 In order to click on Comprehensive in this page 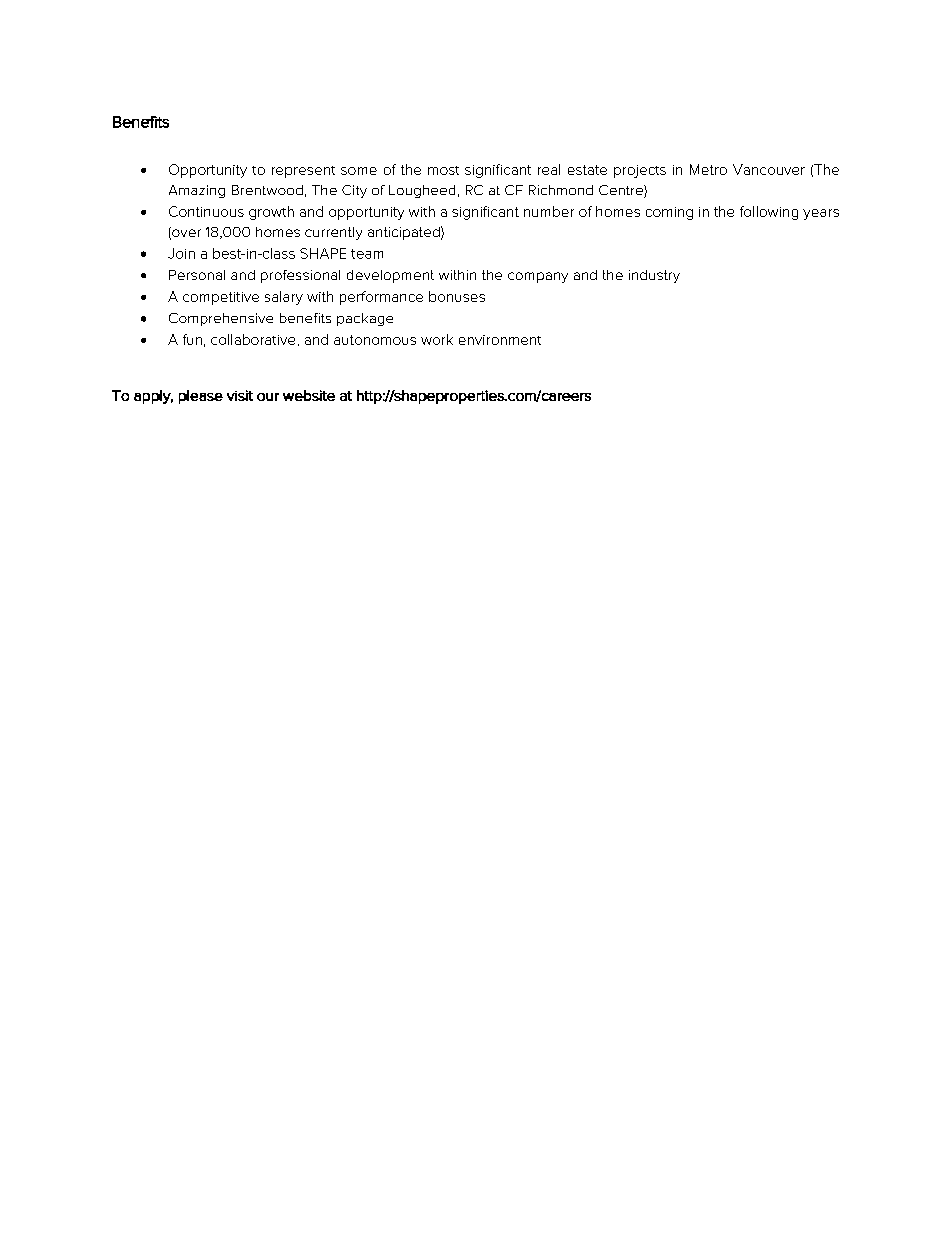, I will do `click(221, 319)`.
